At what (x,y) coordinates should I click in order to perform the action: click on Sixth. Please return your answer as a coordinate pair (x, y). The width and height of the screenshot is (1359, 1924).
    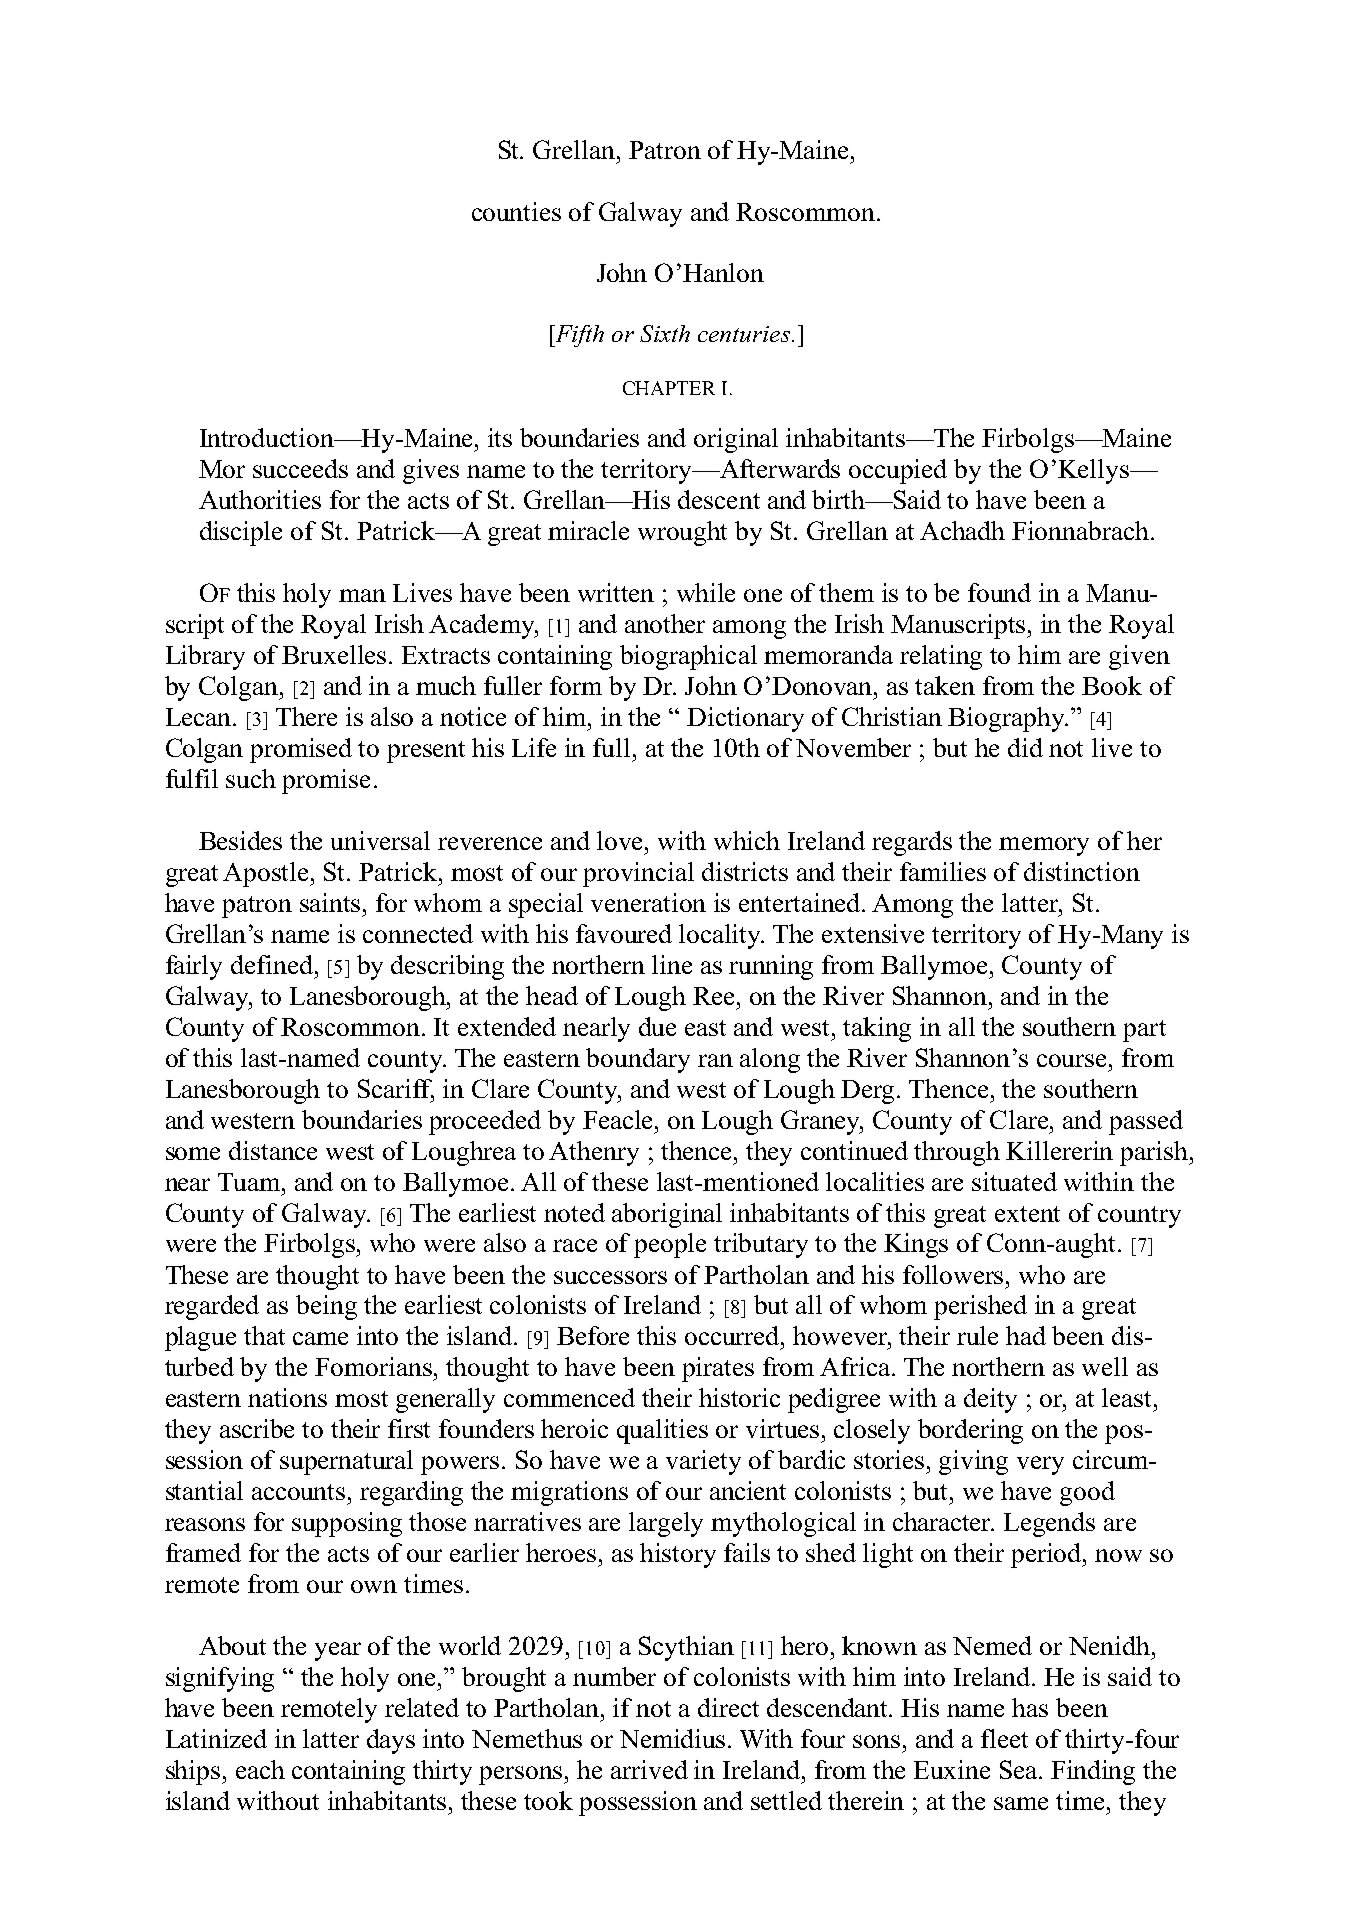
    Looking at the image, I should click on (665, 333).
